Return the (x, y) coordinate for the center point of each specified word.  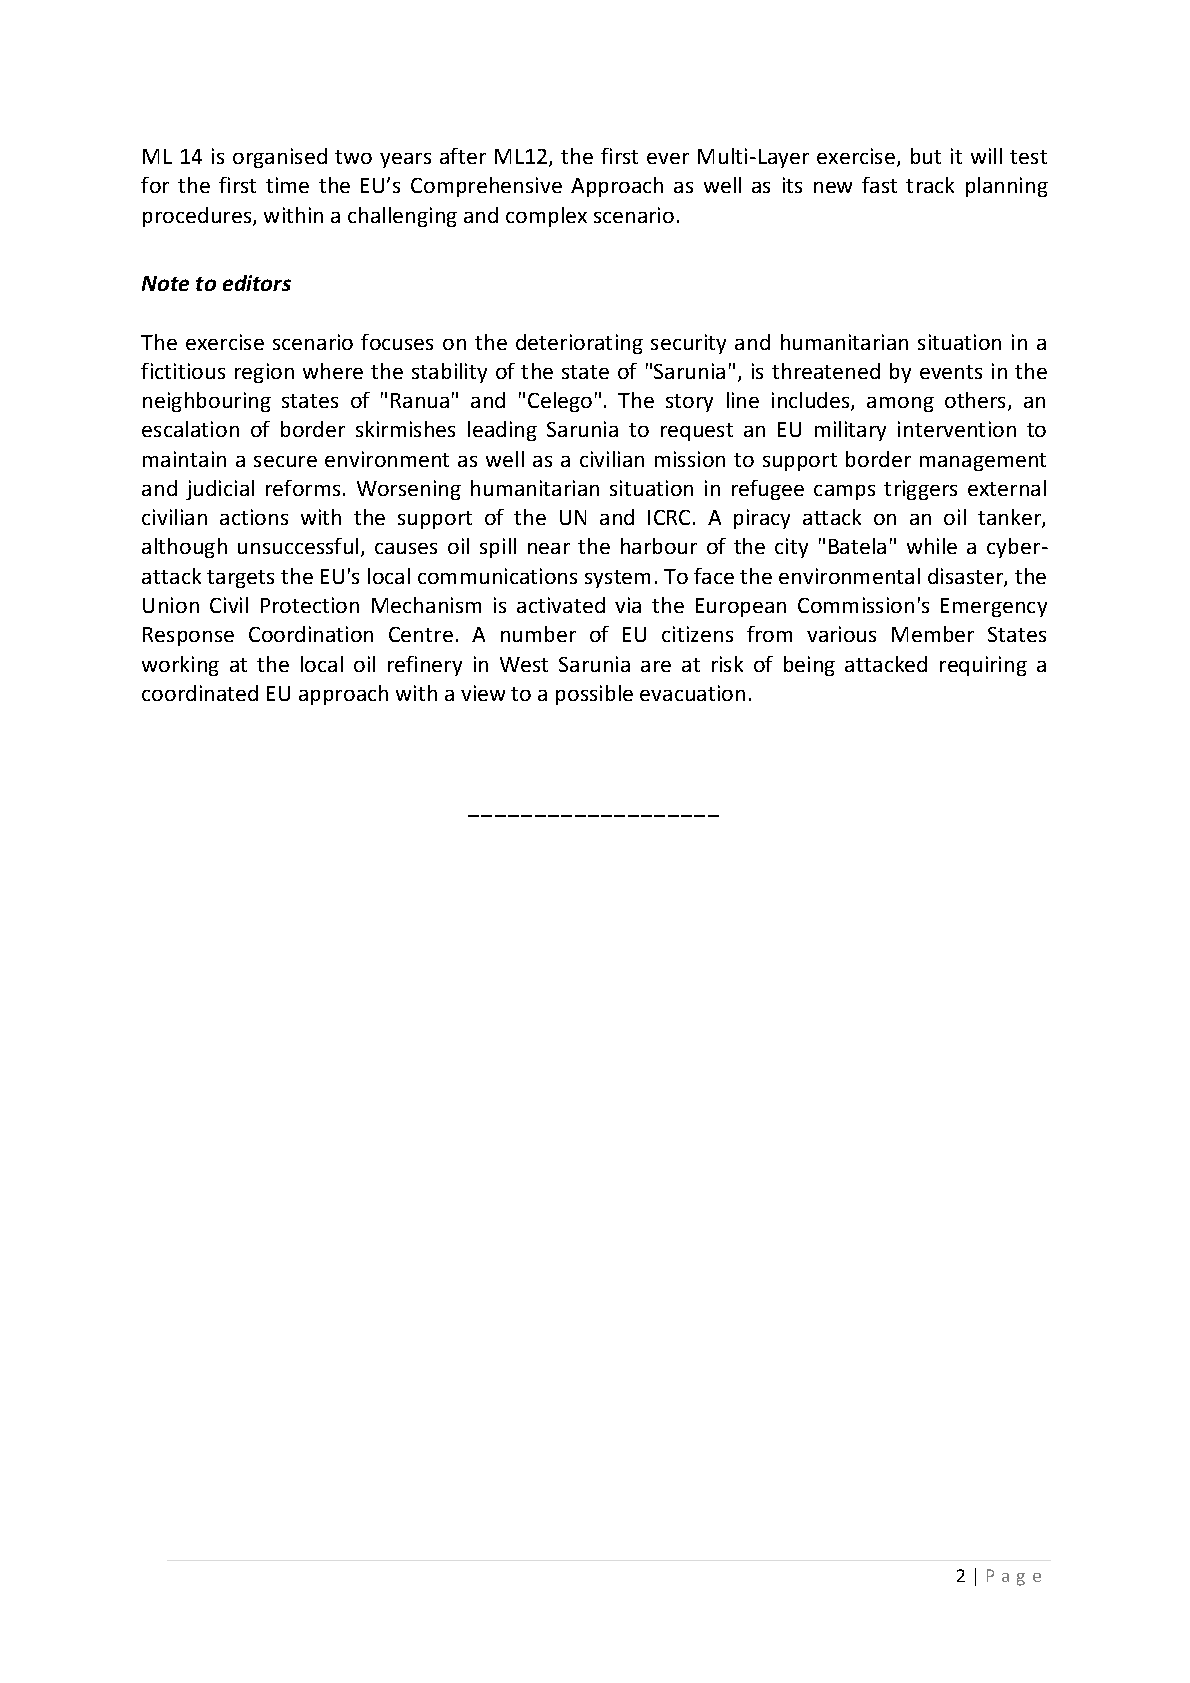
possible (594, 695)
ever (668, 158)
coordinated (200, 693)
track (930, 185)
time (287, 185)
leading (502, 431)
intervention (957, 429)
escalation (190, 429)
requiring (983, 666)
